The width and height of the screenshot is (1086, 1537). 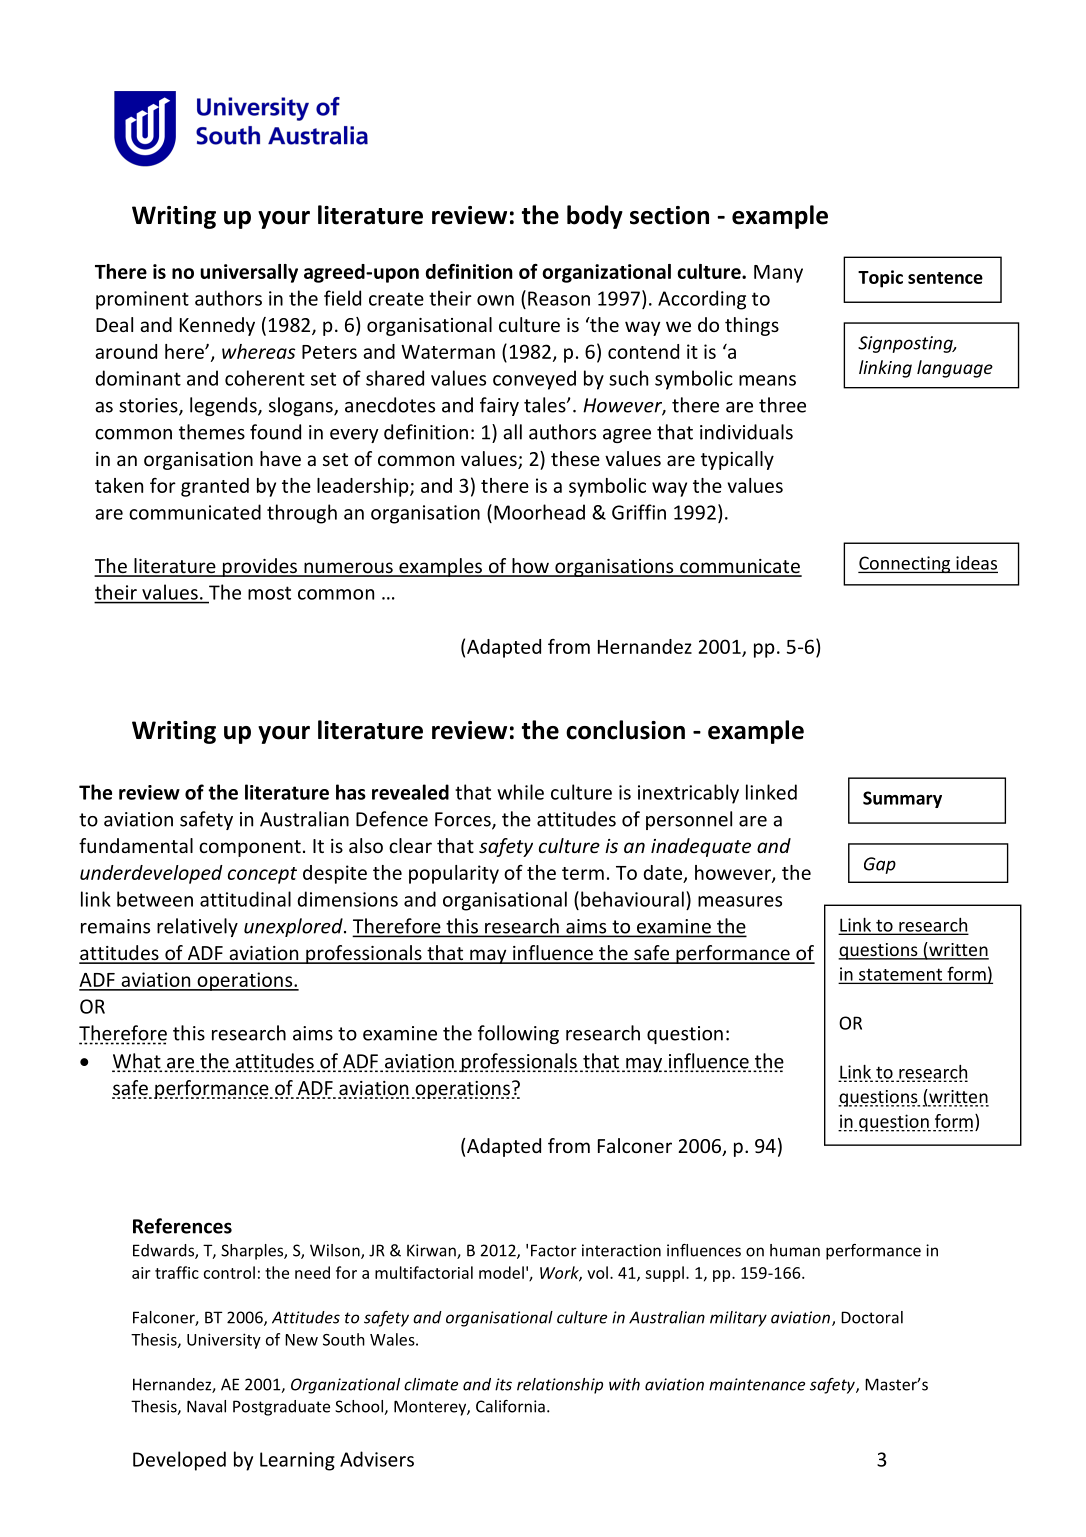 What do you see at coordinates (880, 865) in the screenshot?
I see `Gap` at bounding box center [880, 865].
